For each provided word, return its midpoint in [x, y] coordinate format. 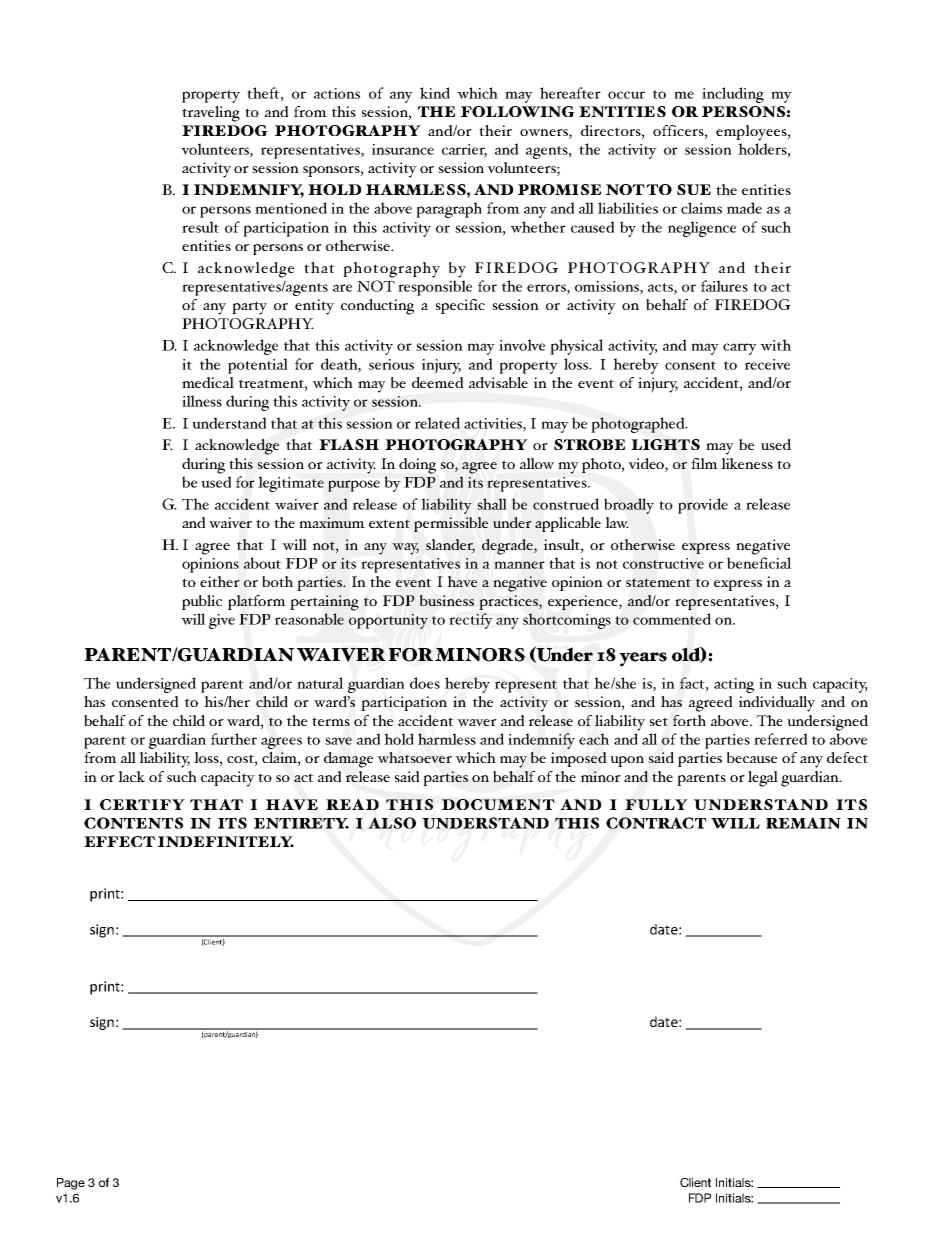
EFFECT [119, 841]
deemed [437, 382]
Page [71, 1184]
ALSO [392, 823]
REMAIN [803, 823]
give [222, 621]
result [200, 227]
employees [752, 133]
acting [734, 685]
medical [208, 382]
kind [435, 93]
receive [767, 364]
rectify [471, 621]
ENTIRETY [301, 823]
